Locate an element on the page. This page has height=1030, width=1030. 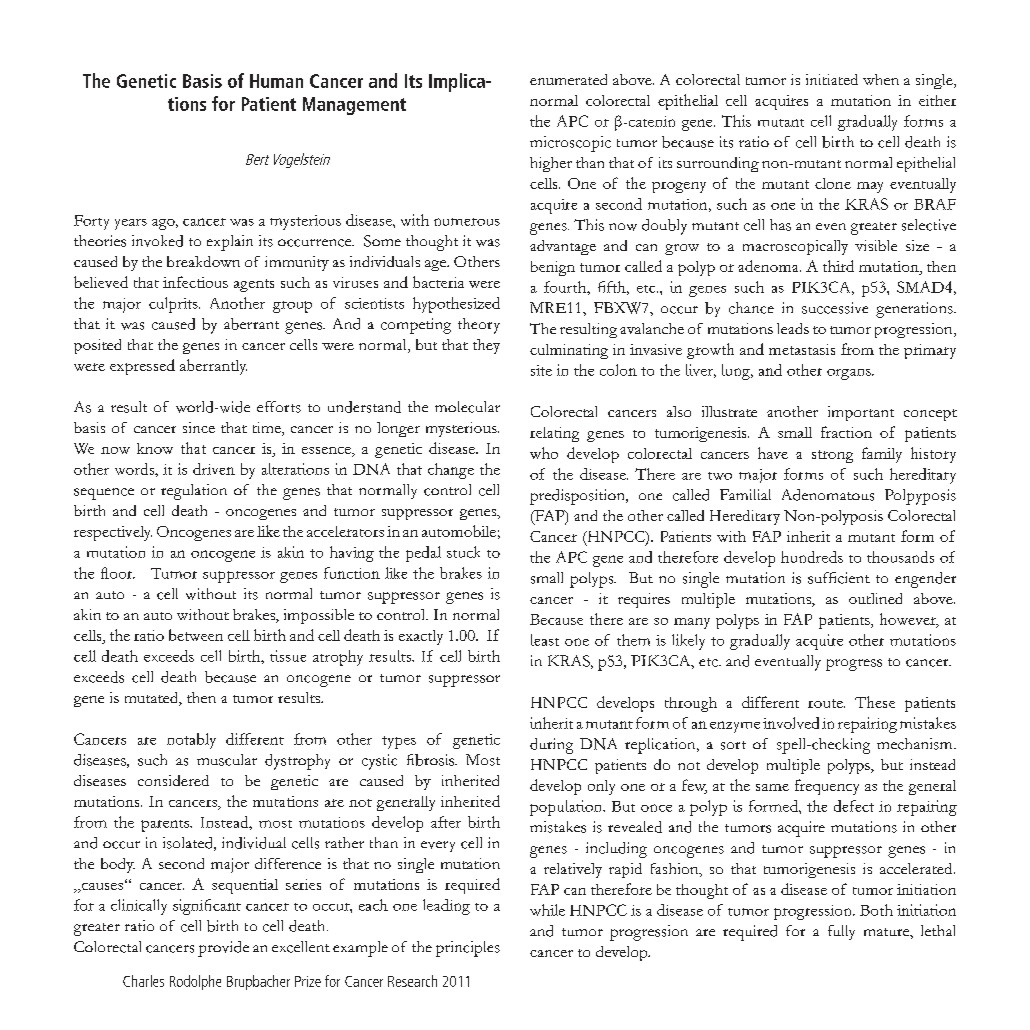
Human is located at coordinates (276, 81).
